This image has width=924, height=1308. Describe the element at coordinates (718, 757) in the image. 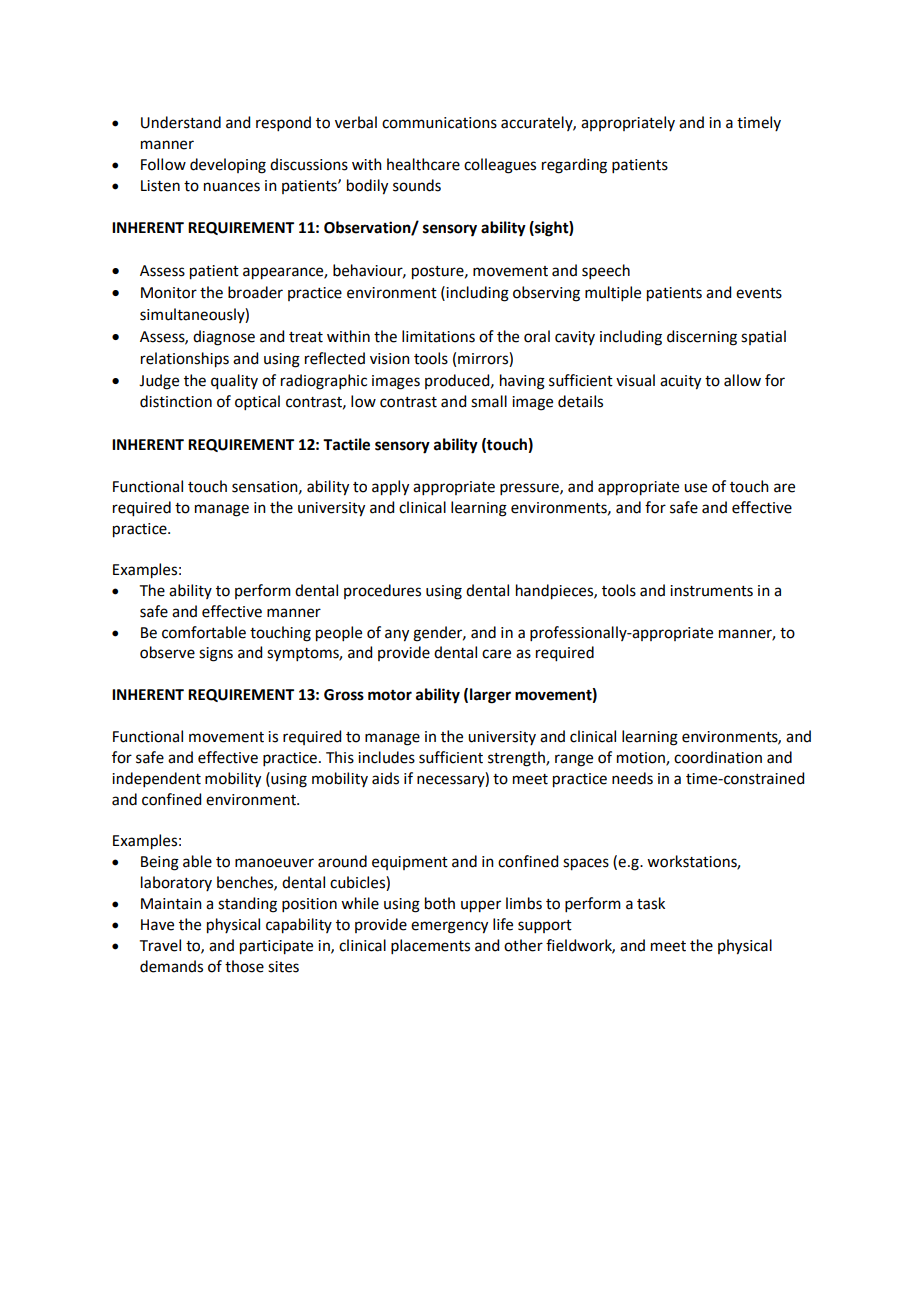

I see `coordination` at that location.
